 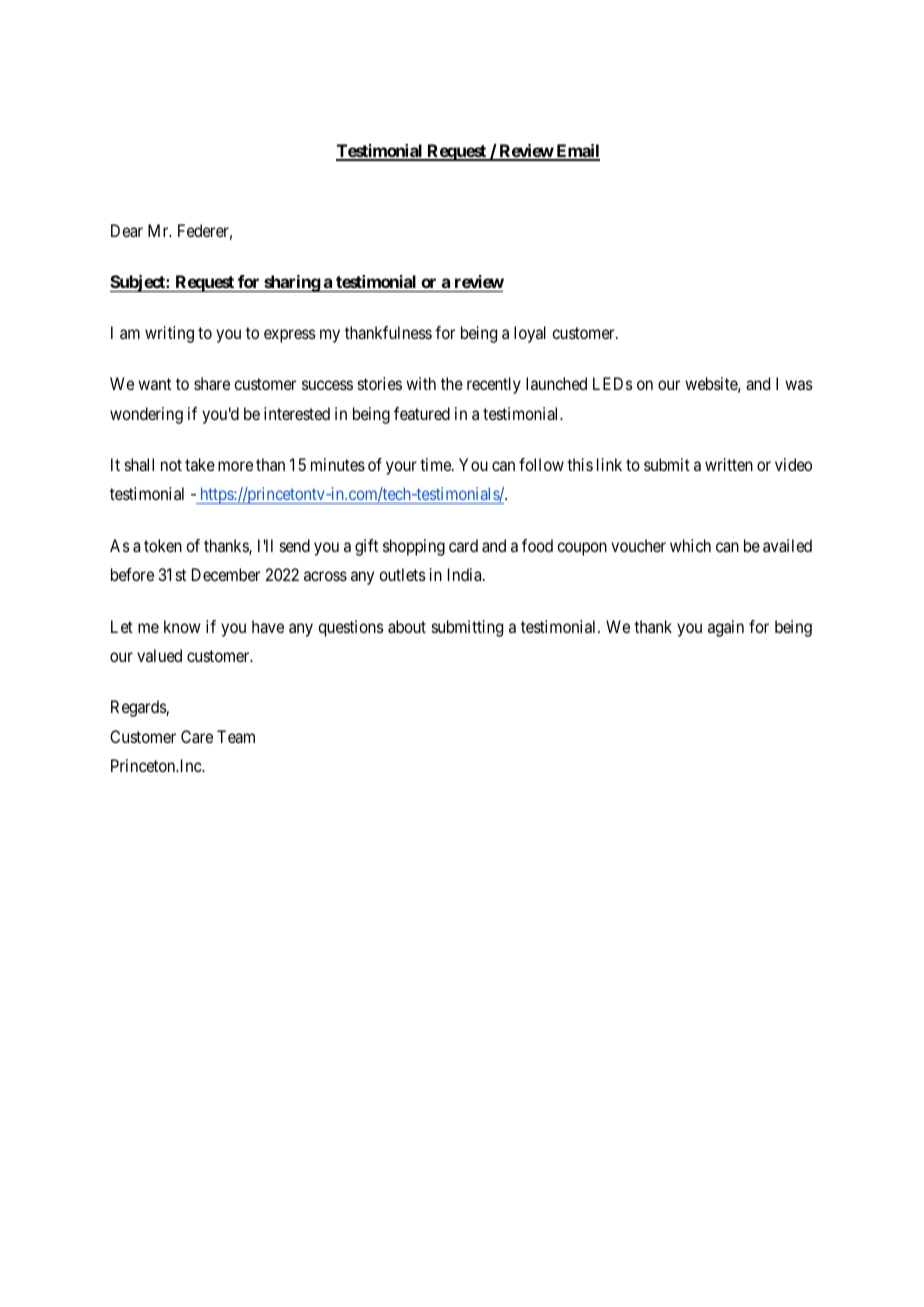 I want to click on time, so click(x=436, y=464).
